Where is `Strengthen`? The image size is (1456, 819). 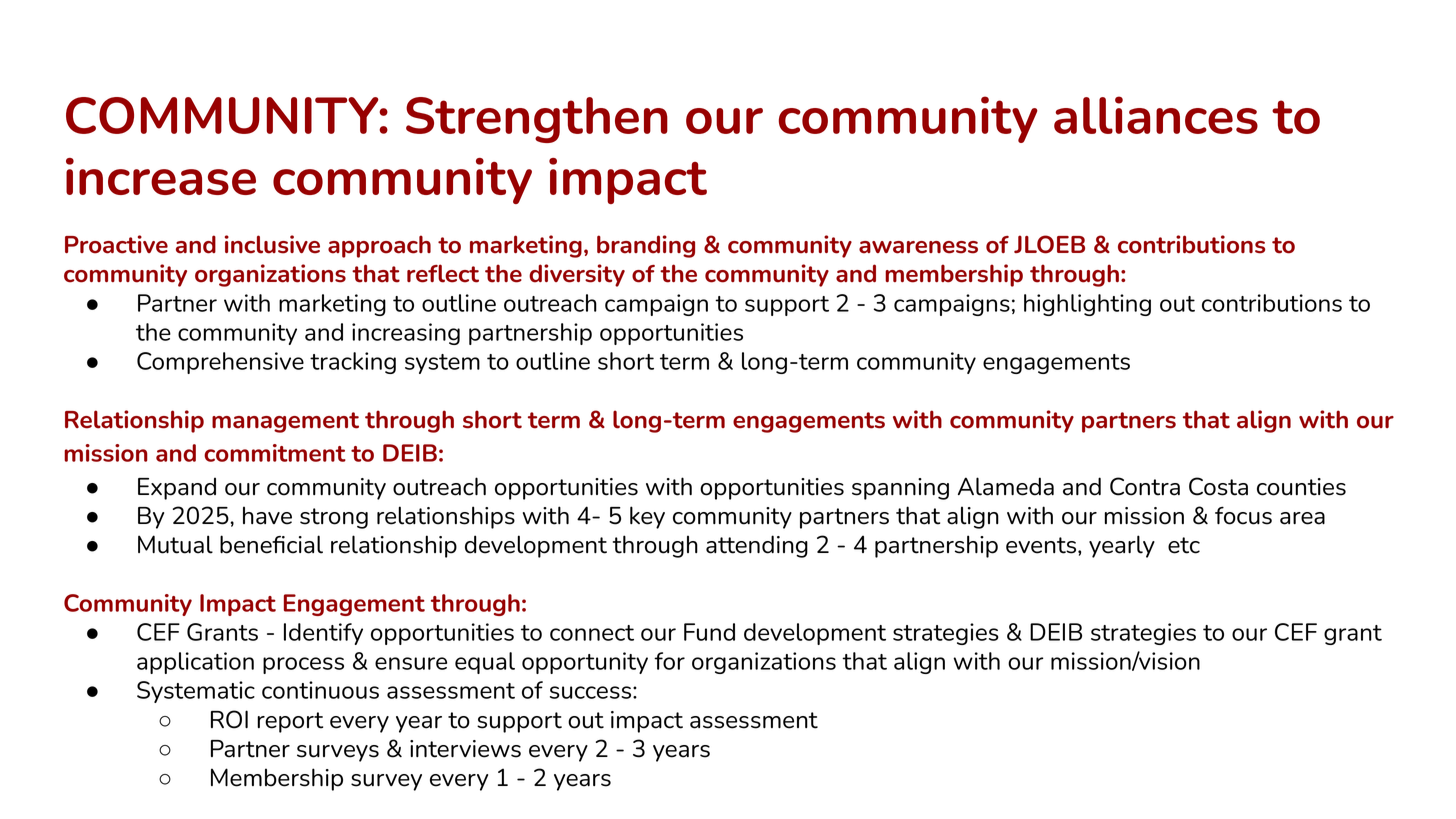 Strengthen is located at coordinates (537, 120).
